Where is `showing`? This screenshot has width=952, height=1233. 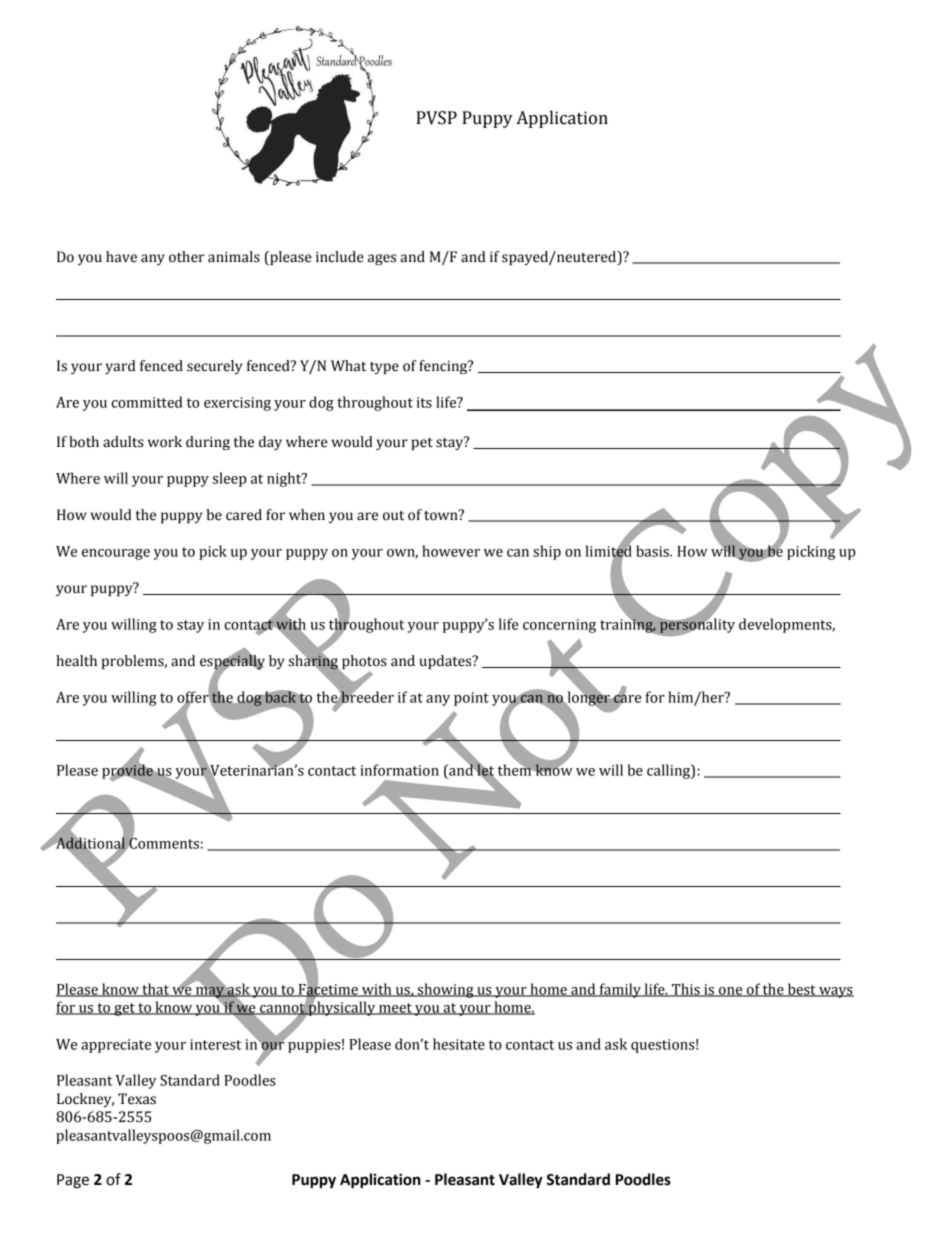 showing is located at coordinates (445, 990).
